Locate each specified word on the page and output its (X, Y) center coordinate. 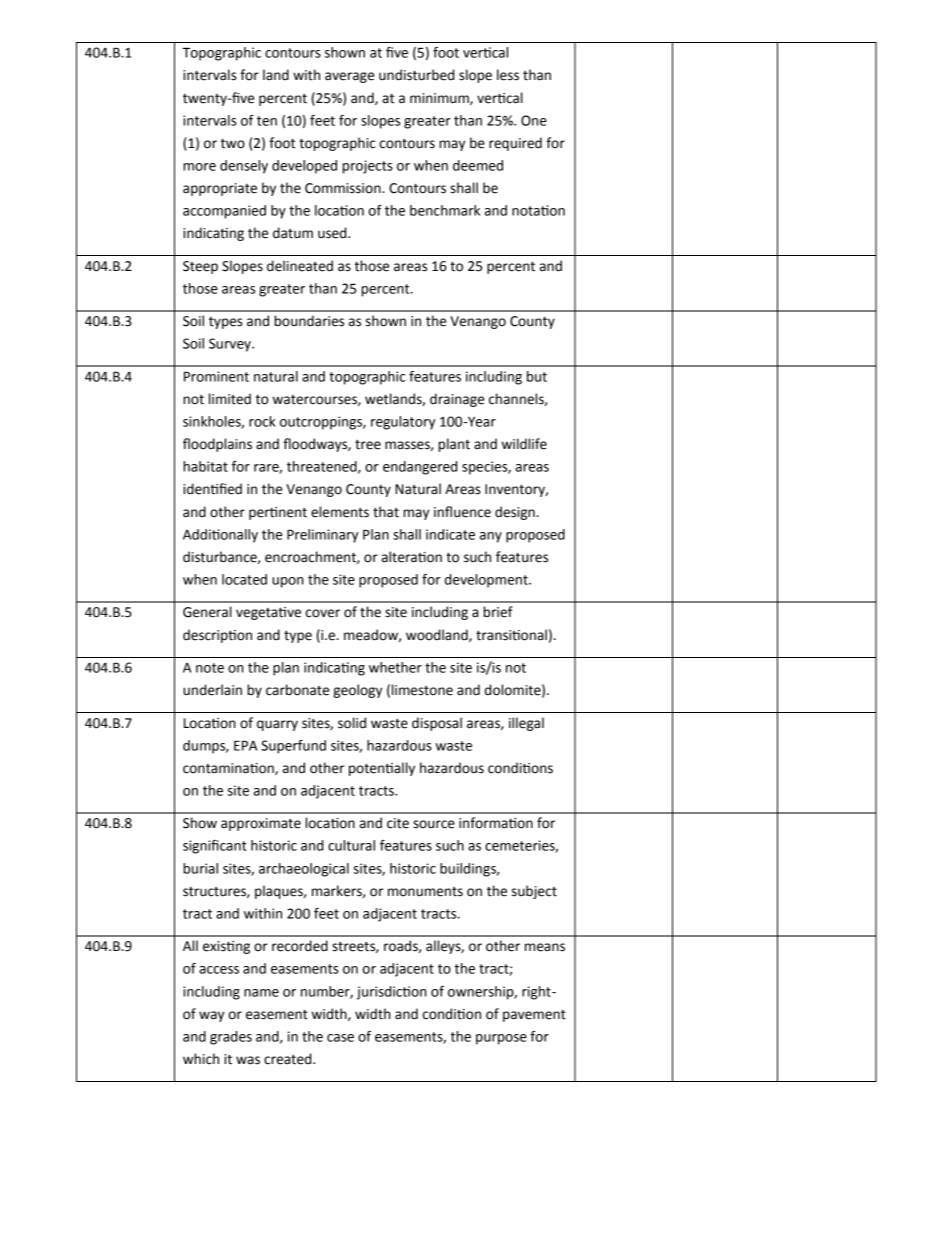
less (508, 75)
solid (352, 723)
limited (230, 399)
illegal (526, 724)
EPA (245, 745)
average (349, 77)
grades (231, 1038)
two (233, 144)
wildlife (524, 444)
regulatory (403, 423)
